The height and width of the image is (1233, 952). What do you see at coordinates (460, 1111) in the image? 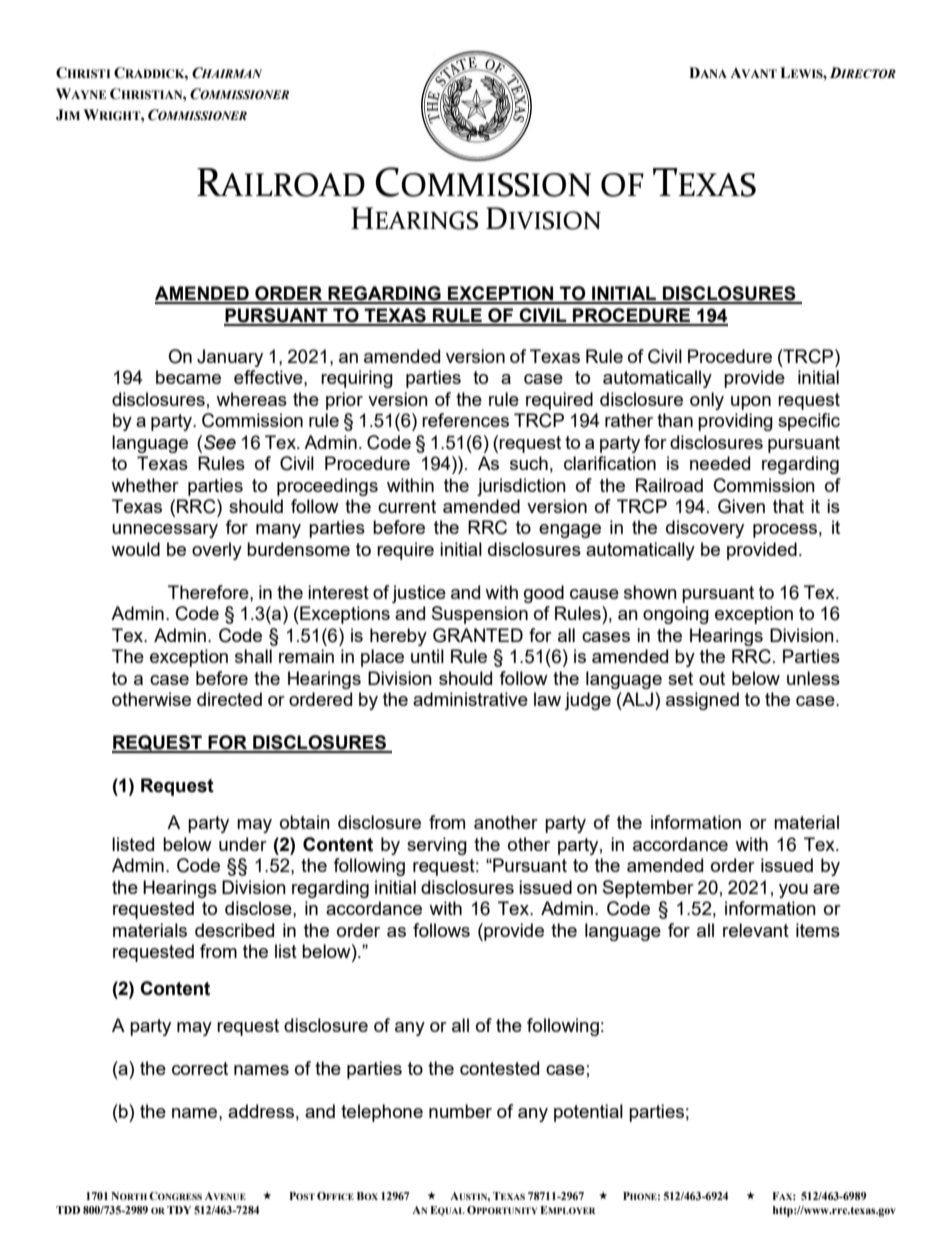
I see `number` at bounding box center [460, 1111].
